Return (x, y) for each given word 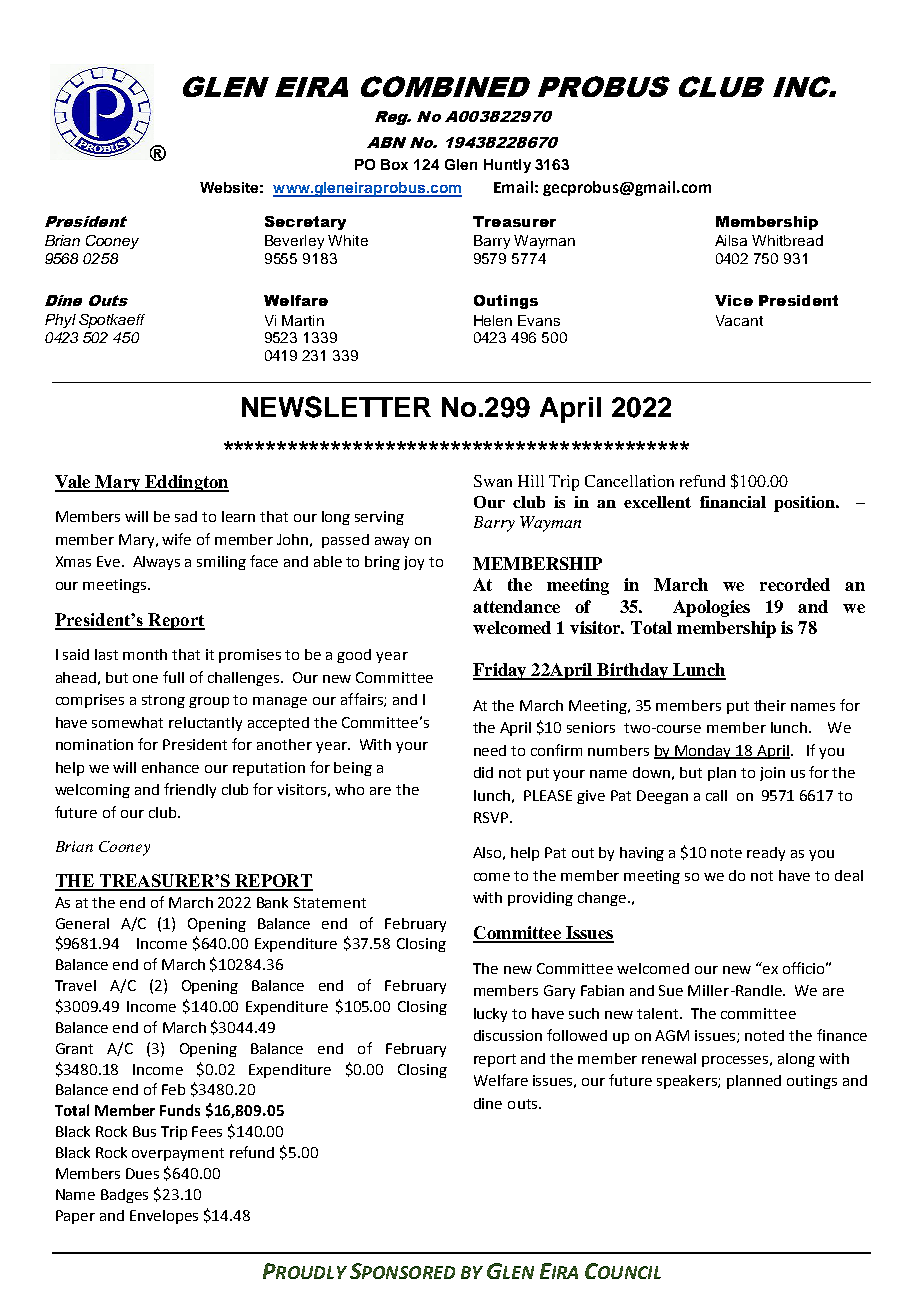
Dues (142, 1173)
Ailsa (731, 240)
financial (733, 502)
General (82, 923)
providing (540, 899)
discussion (508, 1035)
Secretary (305, 223)
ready (766, 854)
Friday (501, 671)
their (770, 705)
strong (163, 701)
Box (394, 164)
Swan (493, 481)
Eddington (186, 483)
